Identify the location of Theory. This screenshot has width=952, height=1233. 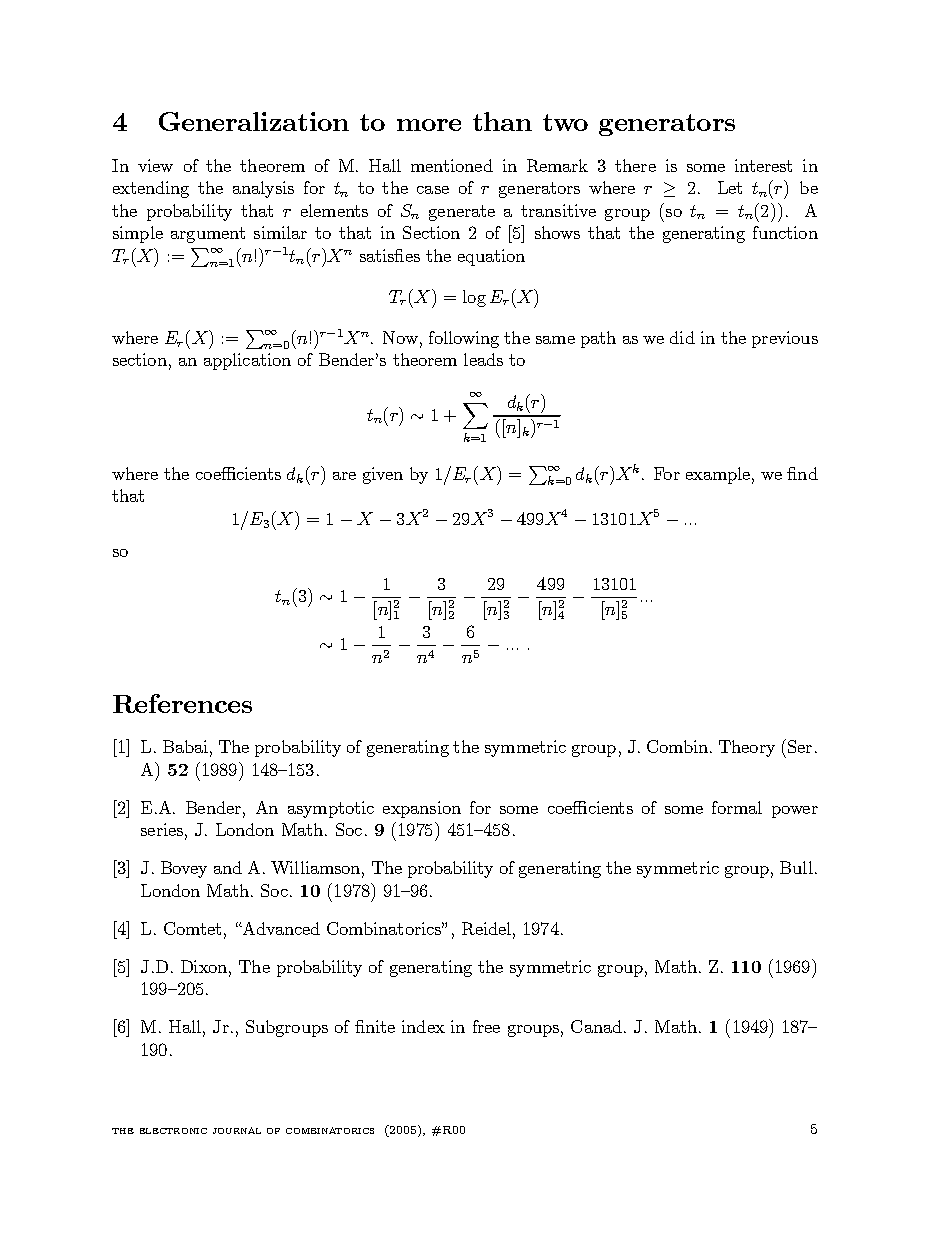
(747, 748).
